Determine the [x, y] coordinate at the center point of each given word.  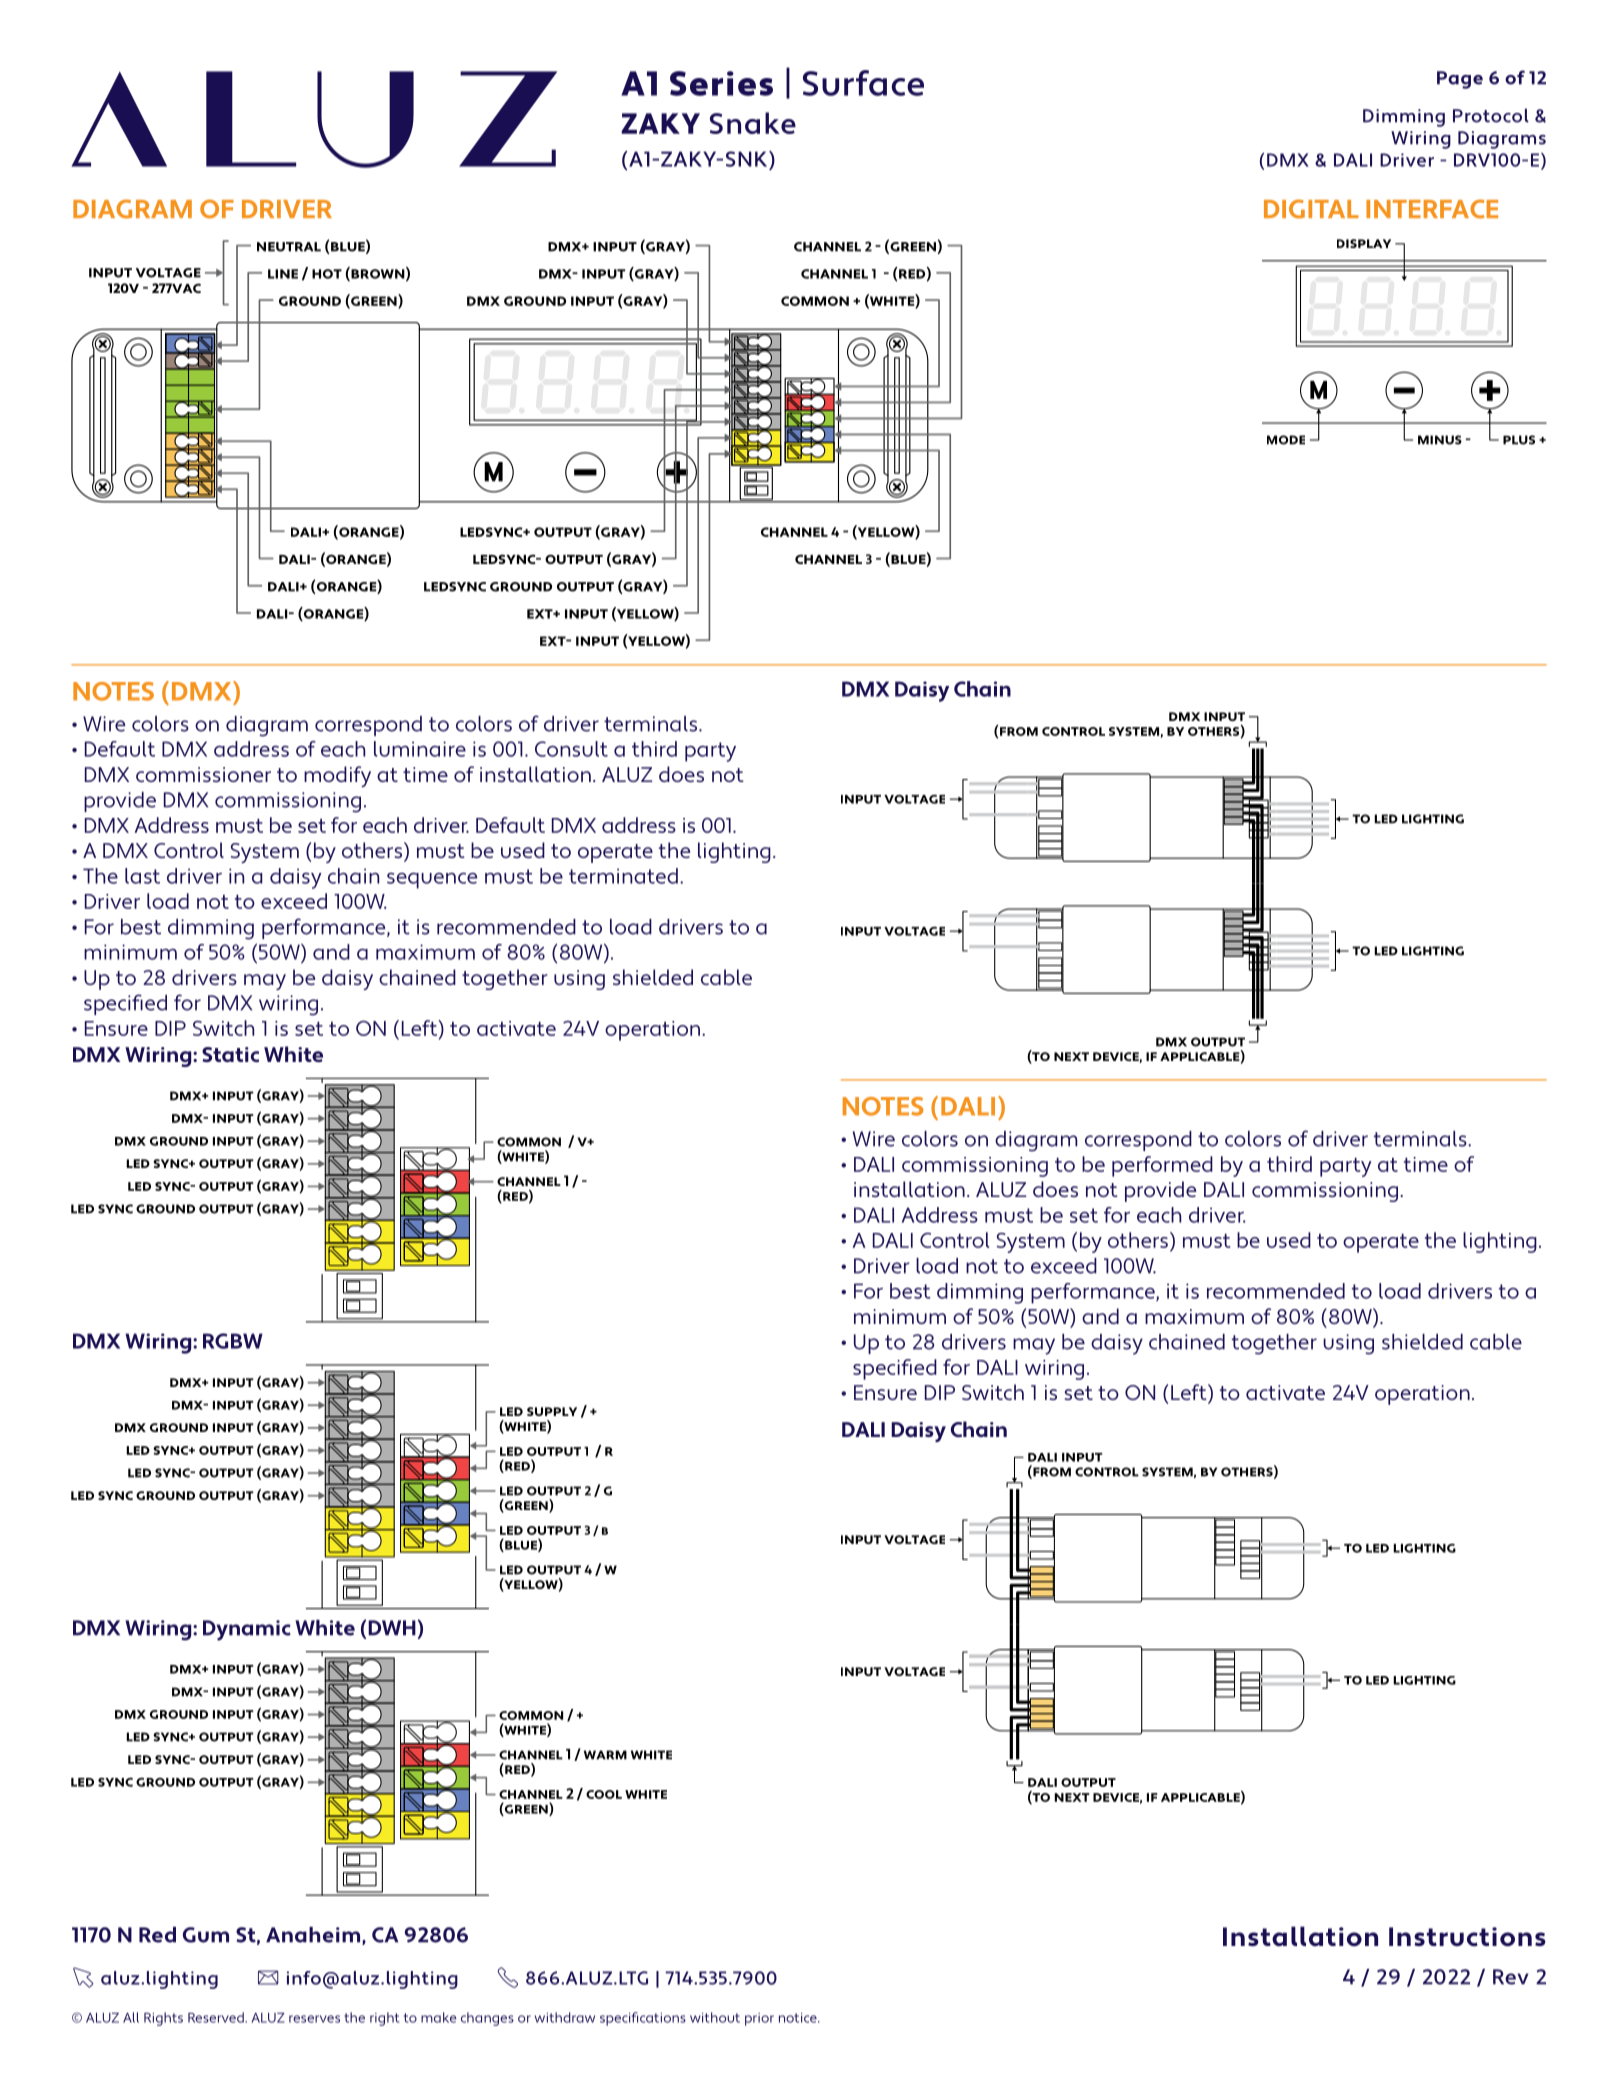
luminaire [420, 749]
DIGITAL [1311, 209]
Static [230, 1054]
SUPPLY [552, 1411]
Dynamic [247, 1630]
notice [799, 2018]
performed [1162, 1166]
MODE [1286, 440]
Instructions [1467, 1937]
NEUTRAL [289, 247]
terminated [623, 876]
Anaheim [314, 1936]
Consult [571, 749]
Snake [753, 123]
